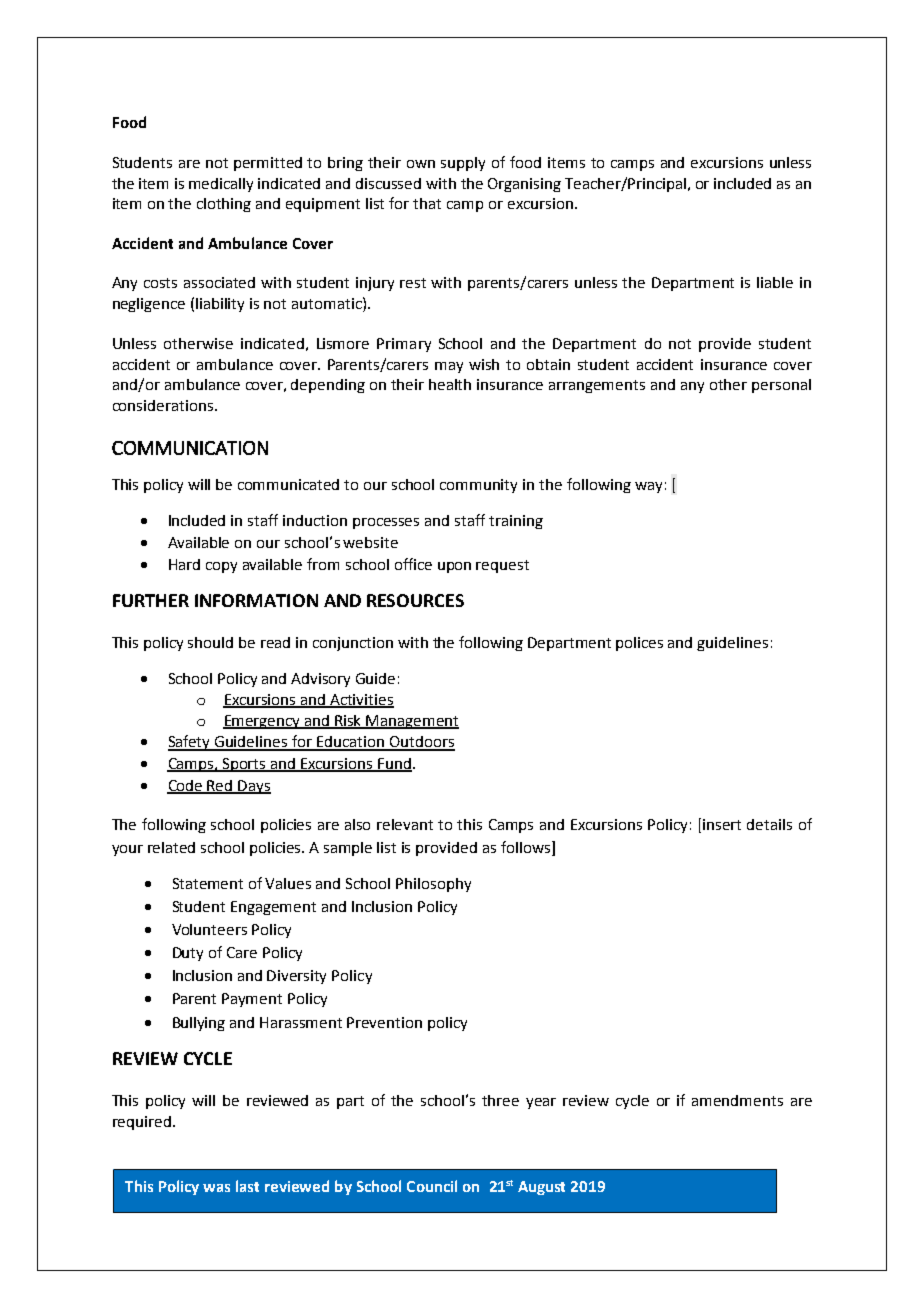  Describe the element at coordinates (216, 1188) in the document. I see `was` at that location.
